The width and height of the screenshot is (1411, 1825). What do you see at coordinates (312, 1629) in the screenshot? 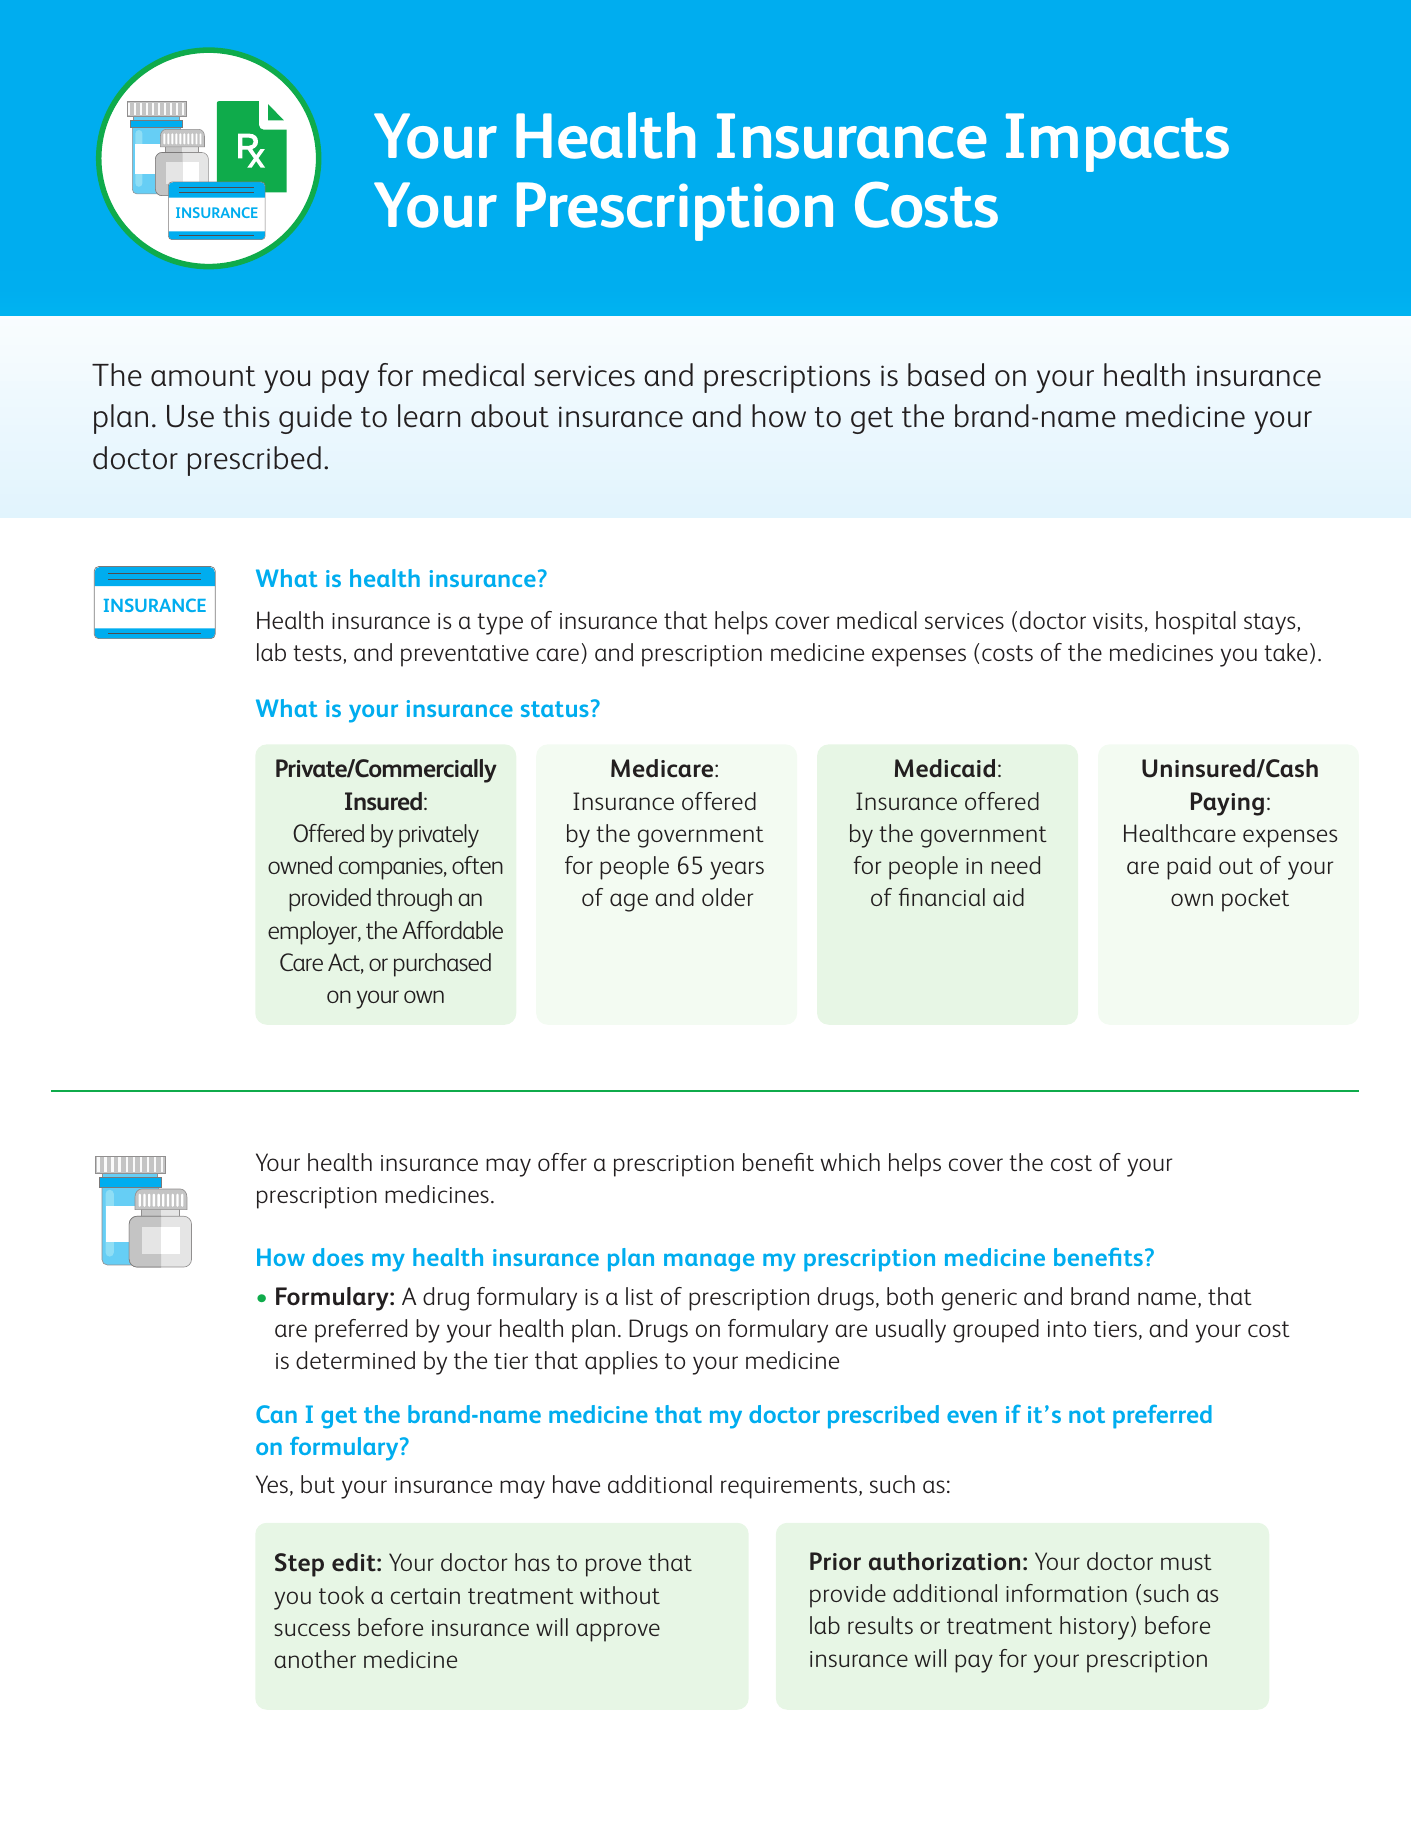
I see `success` at bounding box center [312, 1629].
